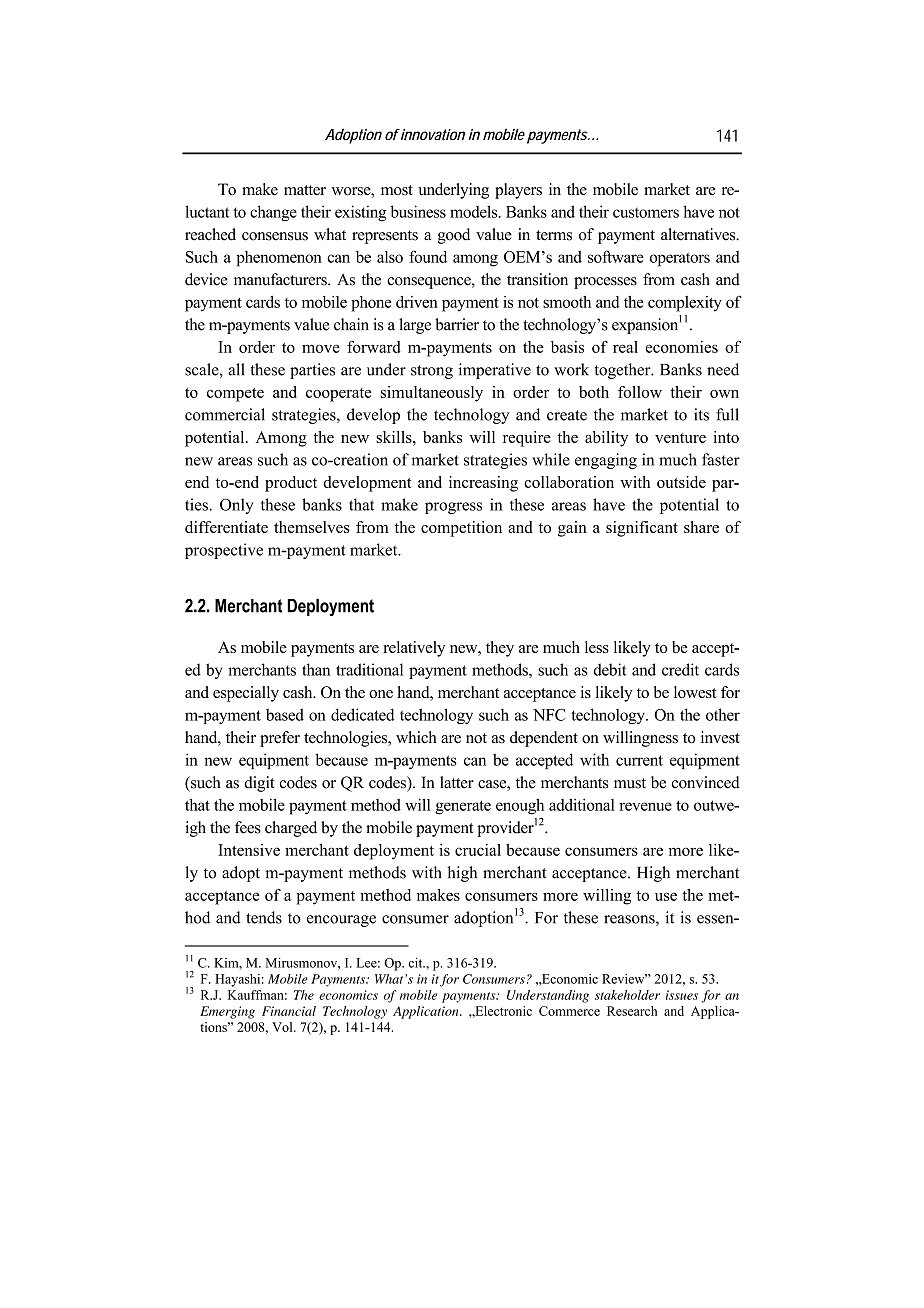 The height and width of the document is (1308, 924). I want to click on customers, so click(646, 213).
